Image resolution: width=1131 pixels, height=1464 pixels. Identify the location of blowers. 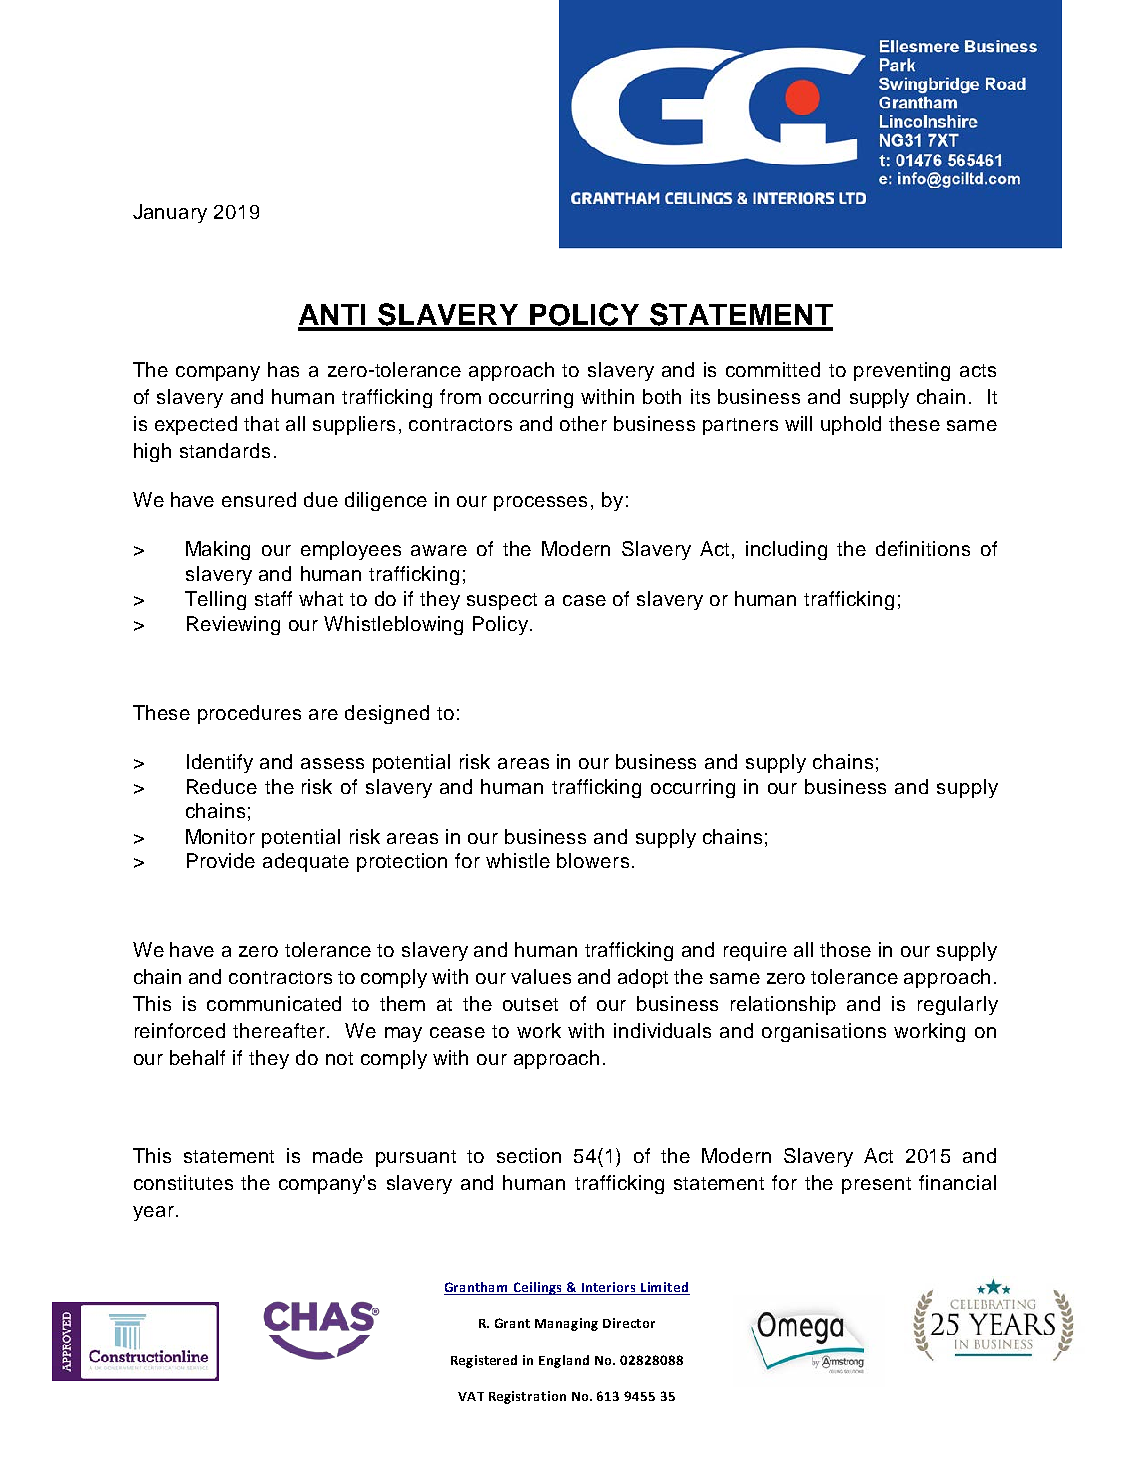
(593, 860).
